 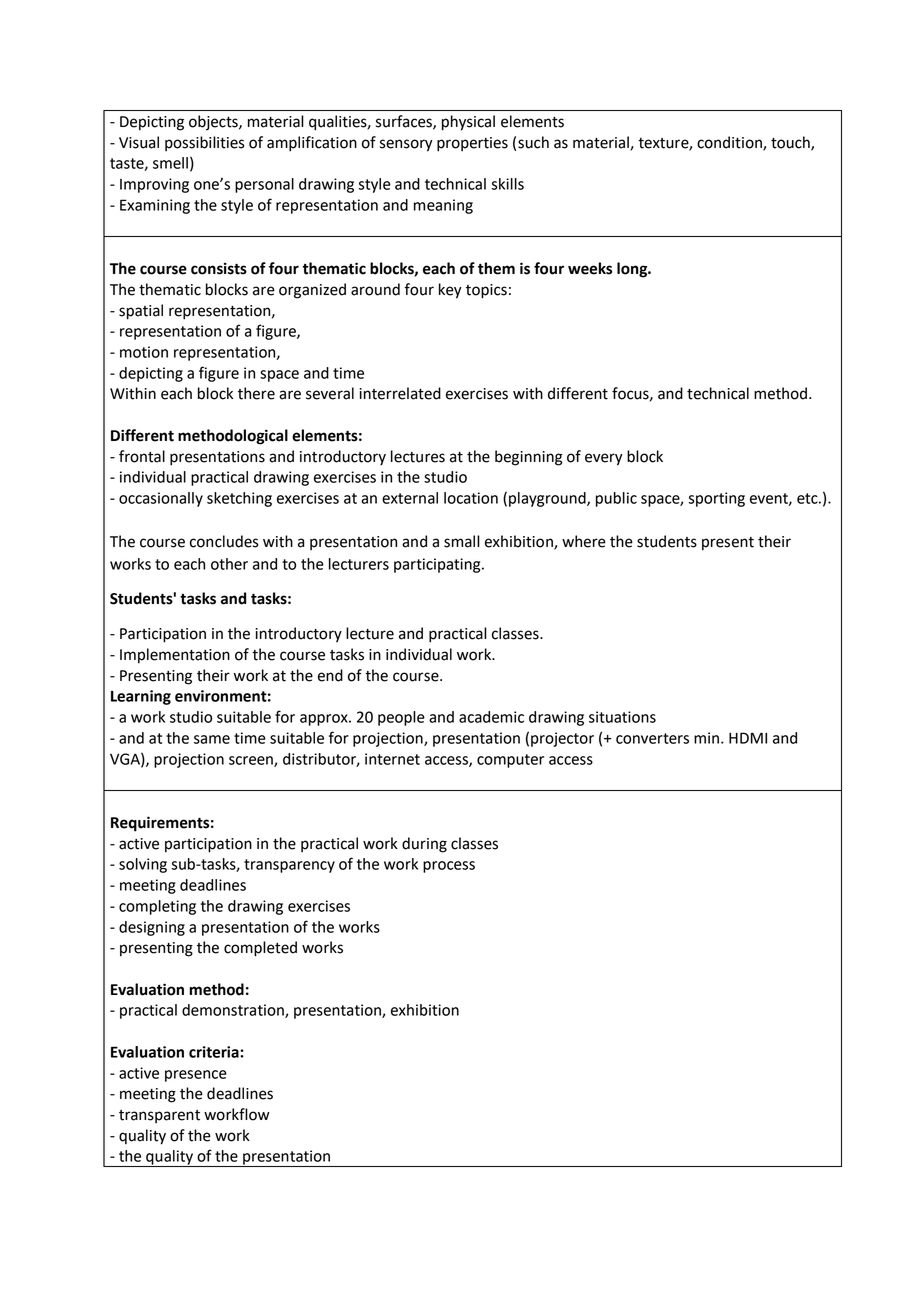 I want to click on situations, so click(x=622, y=717).
